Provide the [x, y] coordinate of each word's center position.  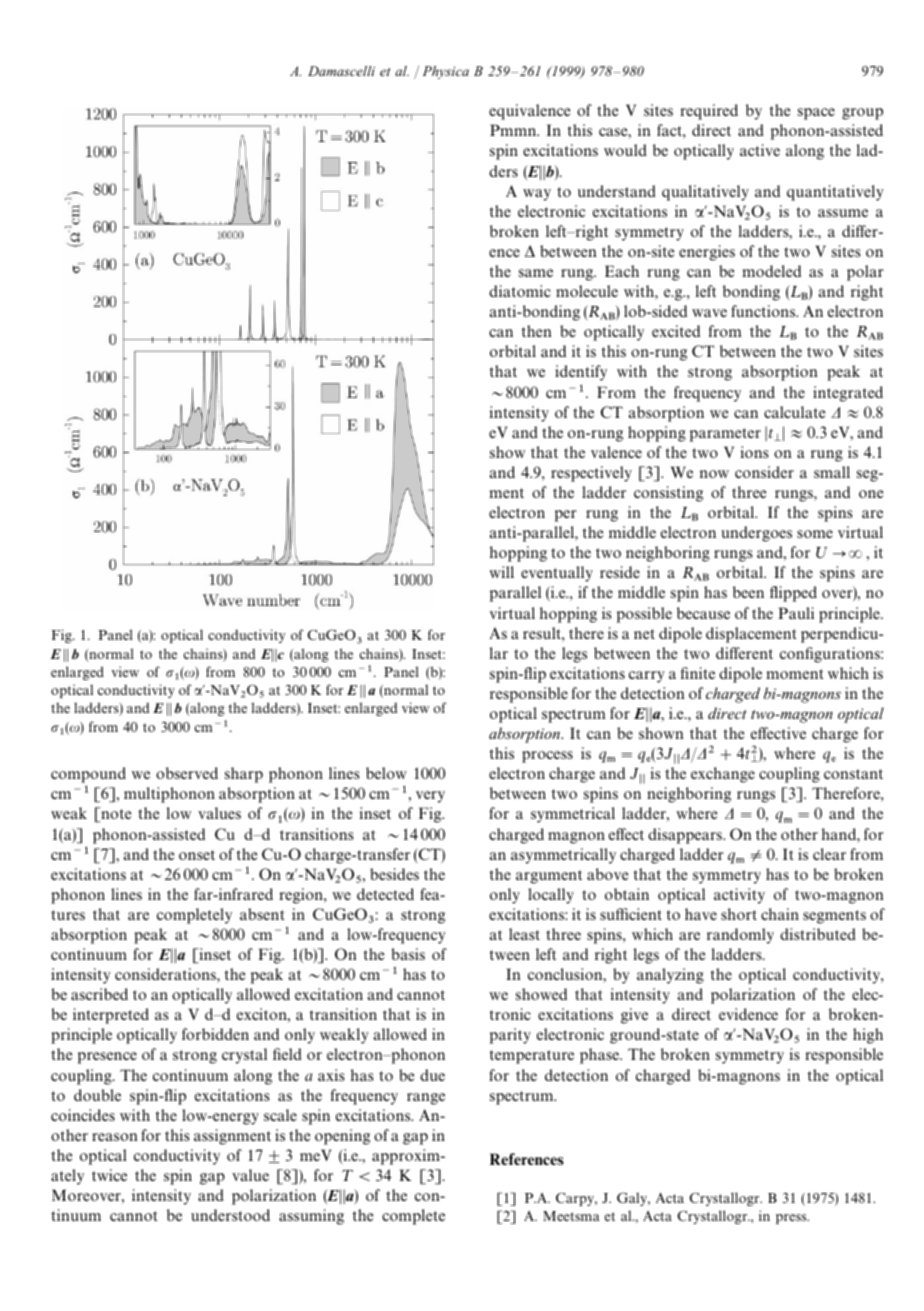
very [430, 797]
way [537, 195]
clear [829, 854]
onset [197, 855]
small [832, 472]
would [625, 150]
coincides [83, 1115]
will [501, 572]
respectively [591, 474]
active [760, 150]
